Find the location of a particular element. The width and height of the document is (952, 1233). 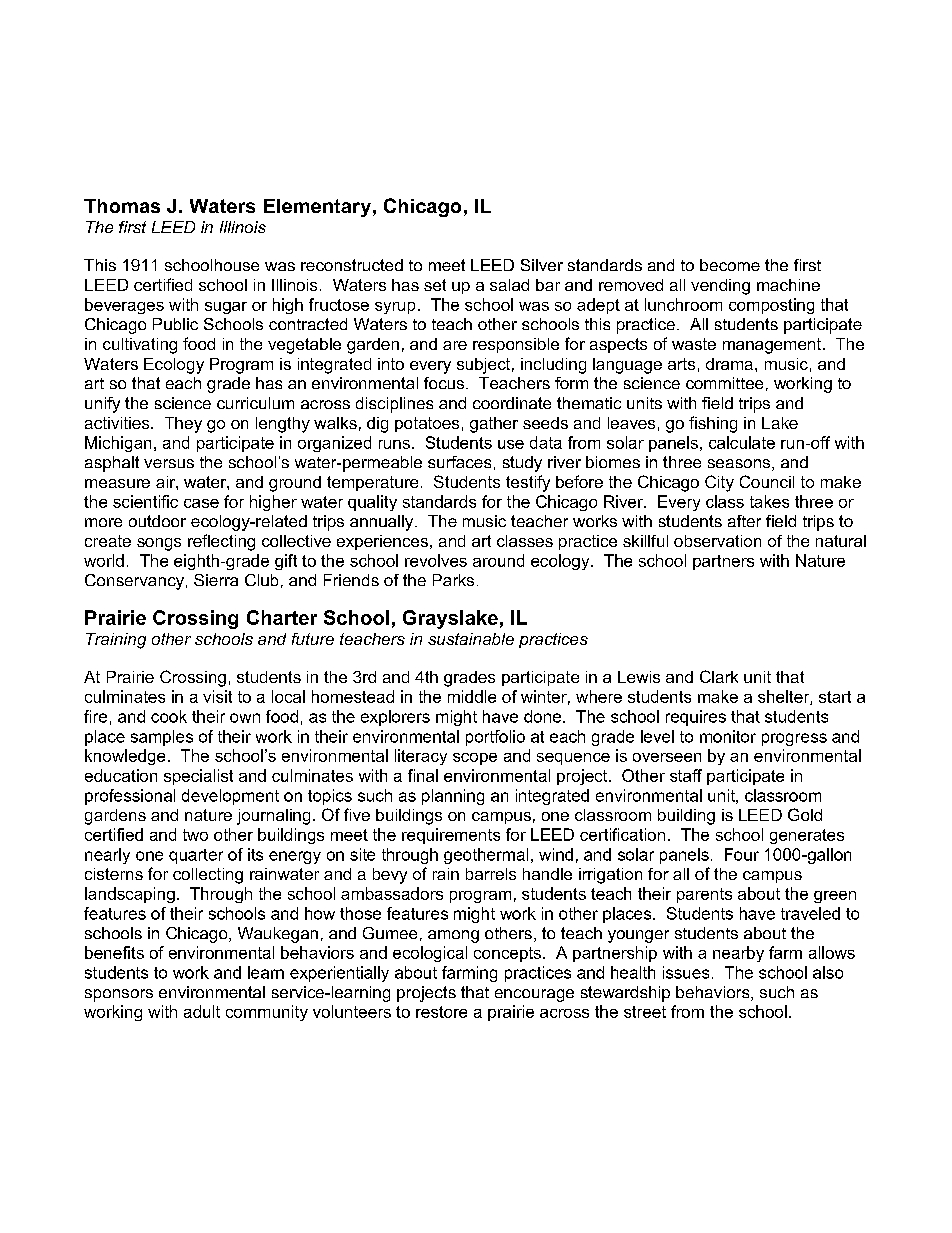

adult is located at coordinates (202, 1011).
